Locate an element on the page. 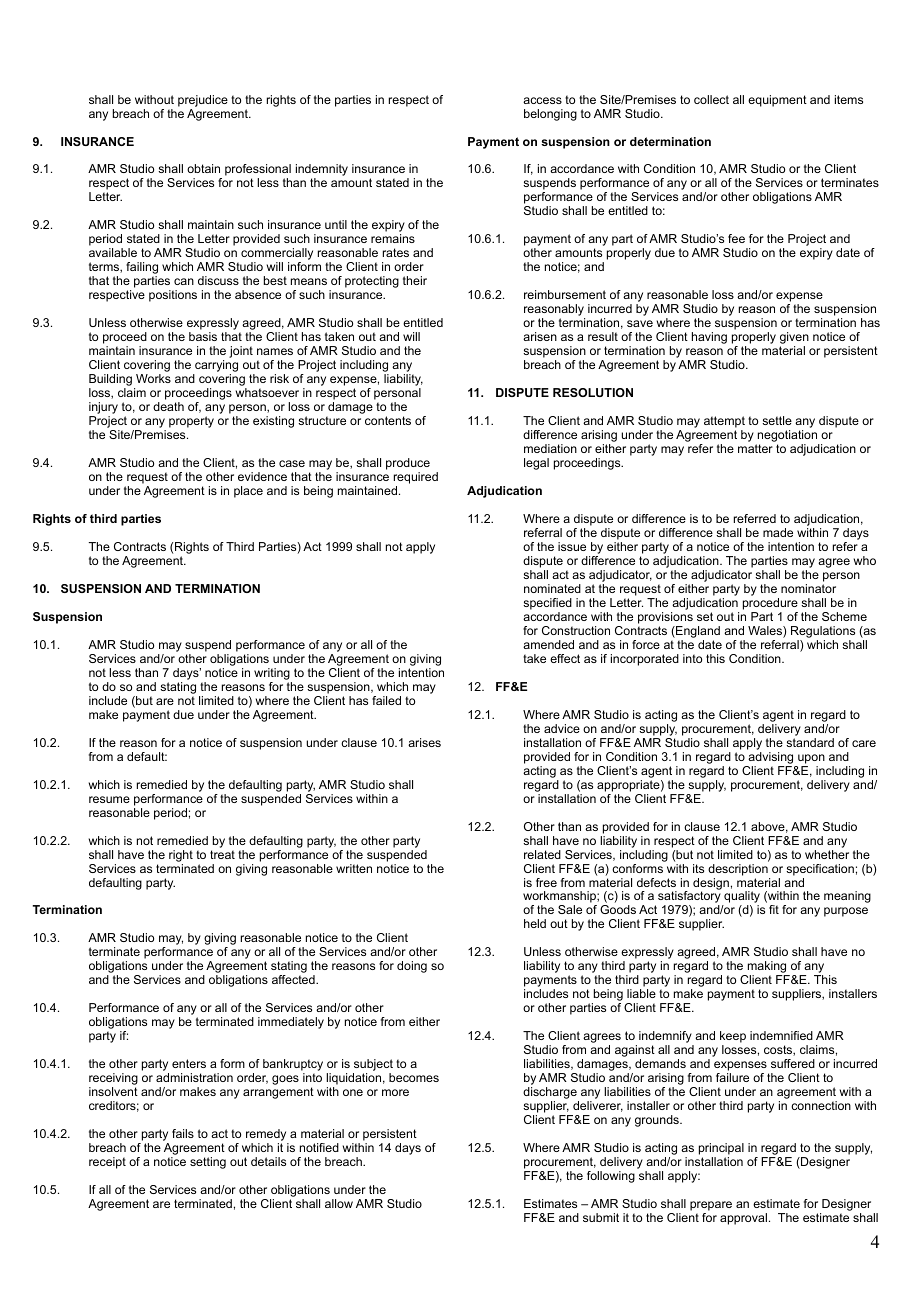 The height and width of the document is (1308, 924). settle is located at coordinates (777, 420).
